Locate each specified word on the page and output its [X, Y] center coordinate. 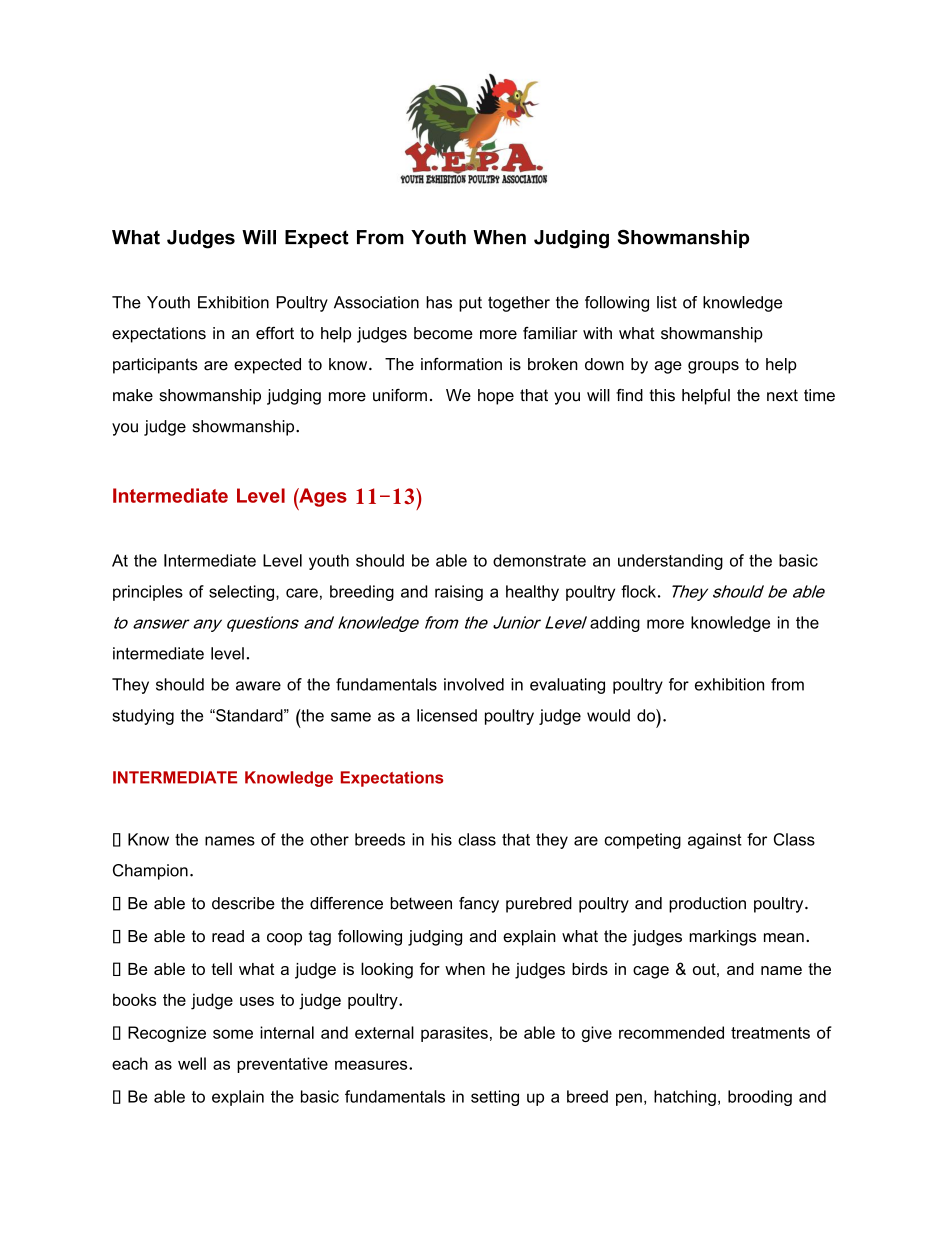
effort [275, 333]
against [715, 841]
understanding [670, 562]
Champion [150, 872]
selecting [243, 593]
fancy [479, 905]
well [192, 1063]
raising [459, 593]
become [443, 333]
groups [713, 367]
